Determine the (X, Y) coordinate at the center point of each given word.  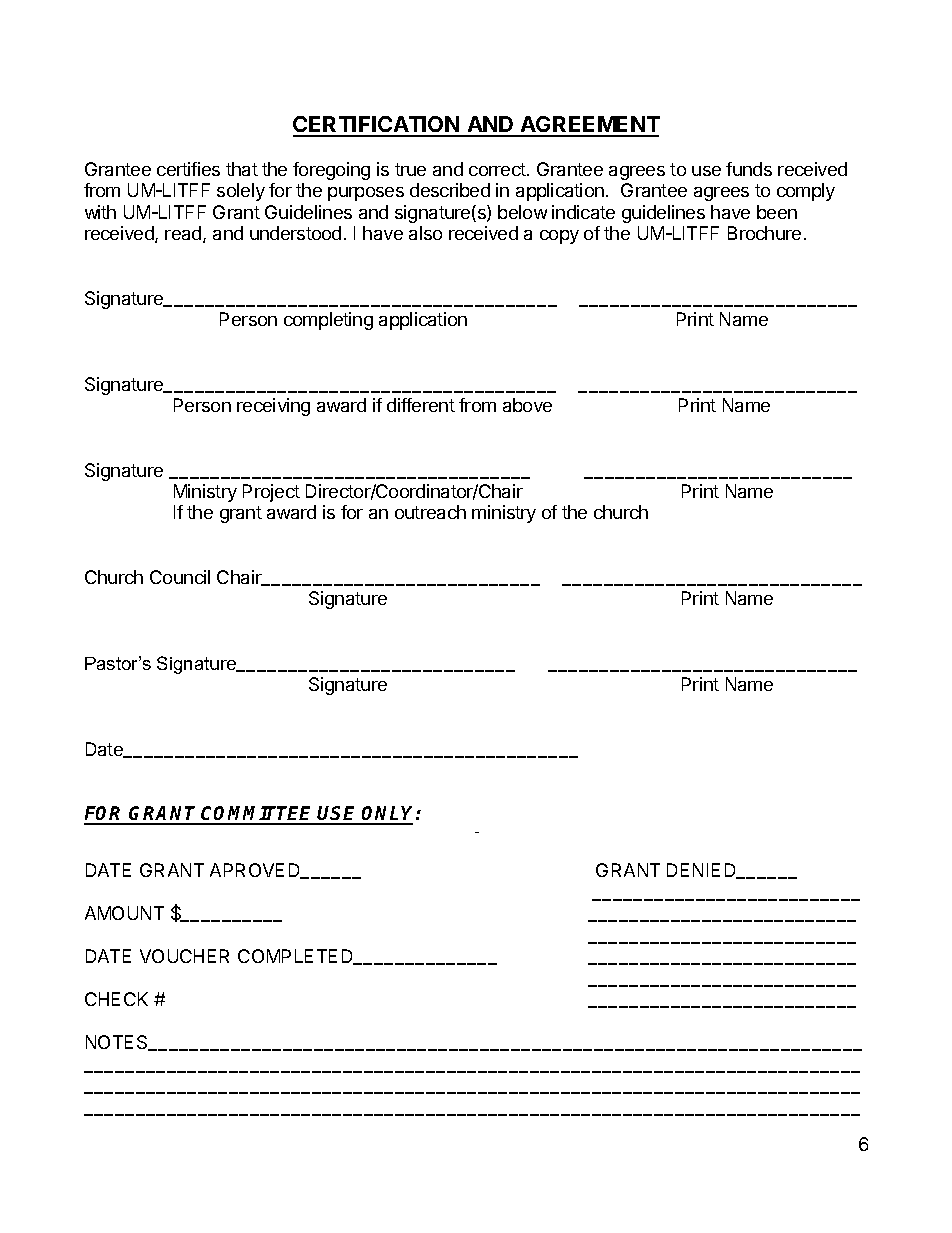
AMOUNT (124, 913)
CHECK (116, 999)
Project (271, 493)
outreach (430, 512)
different (421, 405)
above (527, 405)
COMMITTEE (258, 815)
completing (328, 321)
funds (749, 169)
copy (559, 237)
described (450, 190)
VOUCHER (184, 956)
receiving (273, 407)
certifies (188, 169)
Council (180, 577)
